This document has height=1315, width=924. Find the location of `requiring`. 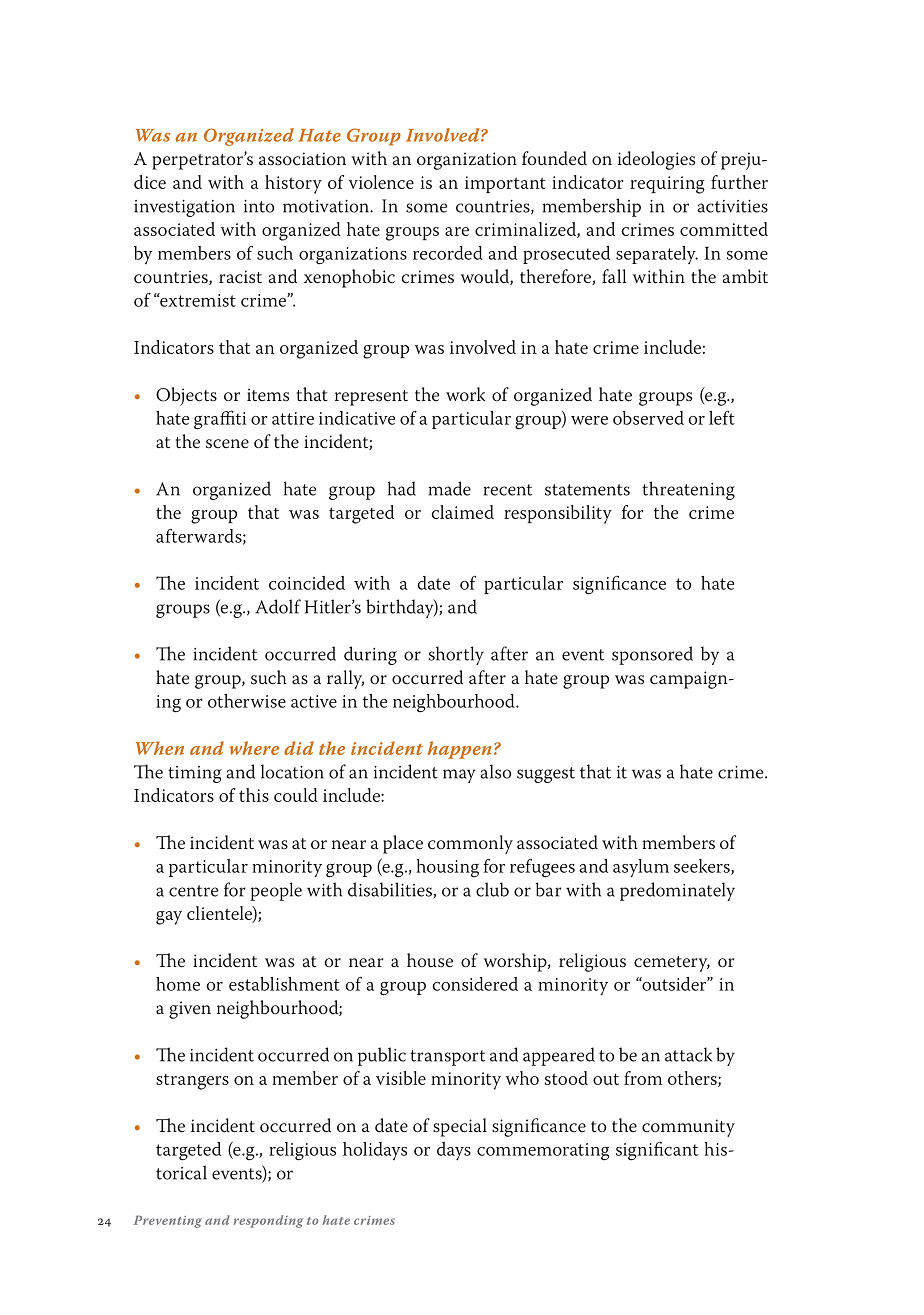

requiring is located at coordinates (667, 185).
